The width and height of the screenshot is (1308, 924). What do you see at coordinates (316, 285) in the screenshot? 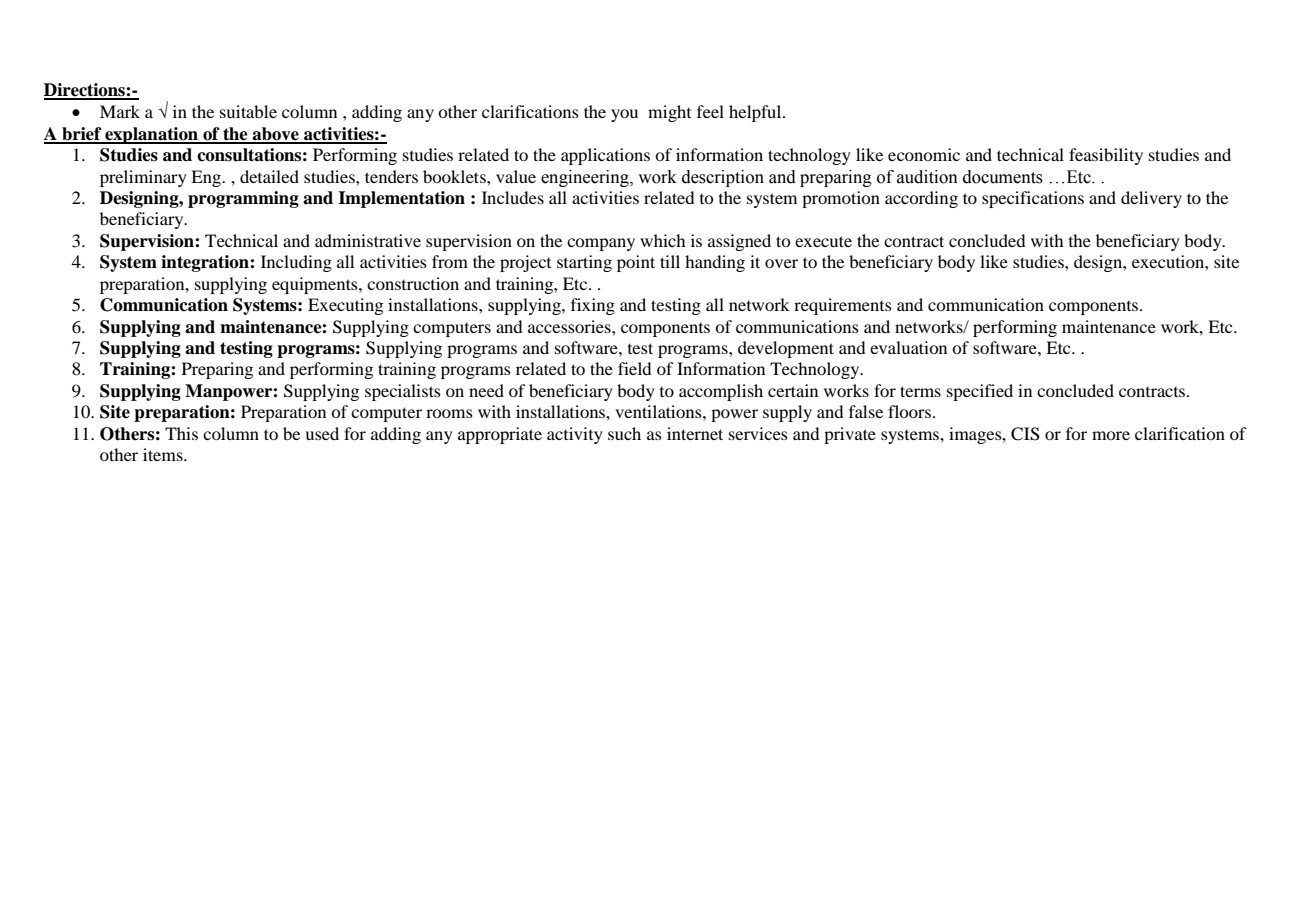
I see `equipments` at bounding box center [316, 285].
